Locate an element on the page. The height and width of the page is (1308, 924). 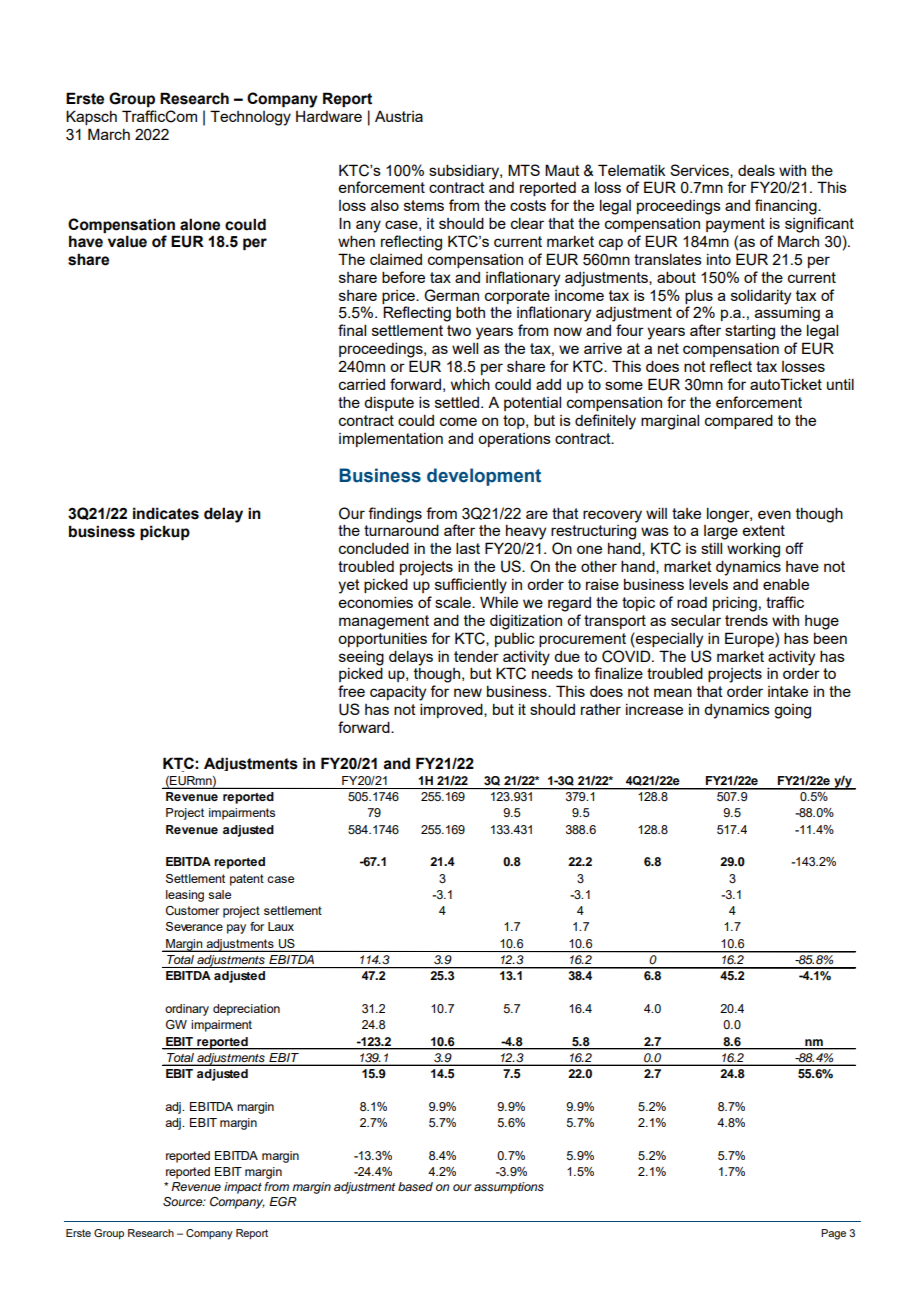
tender is located at coordinates (476, 656).
